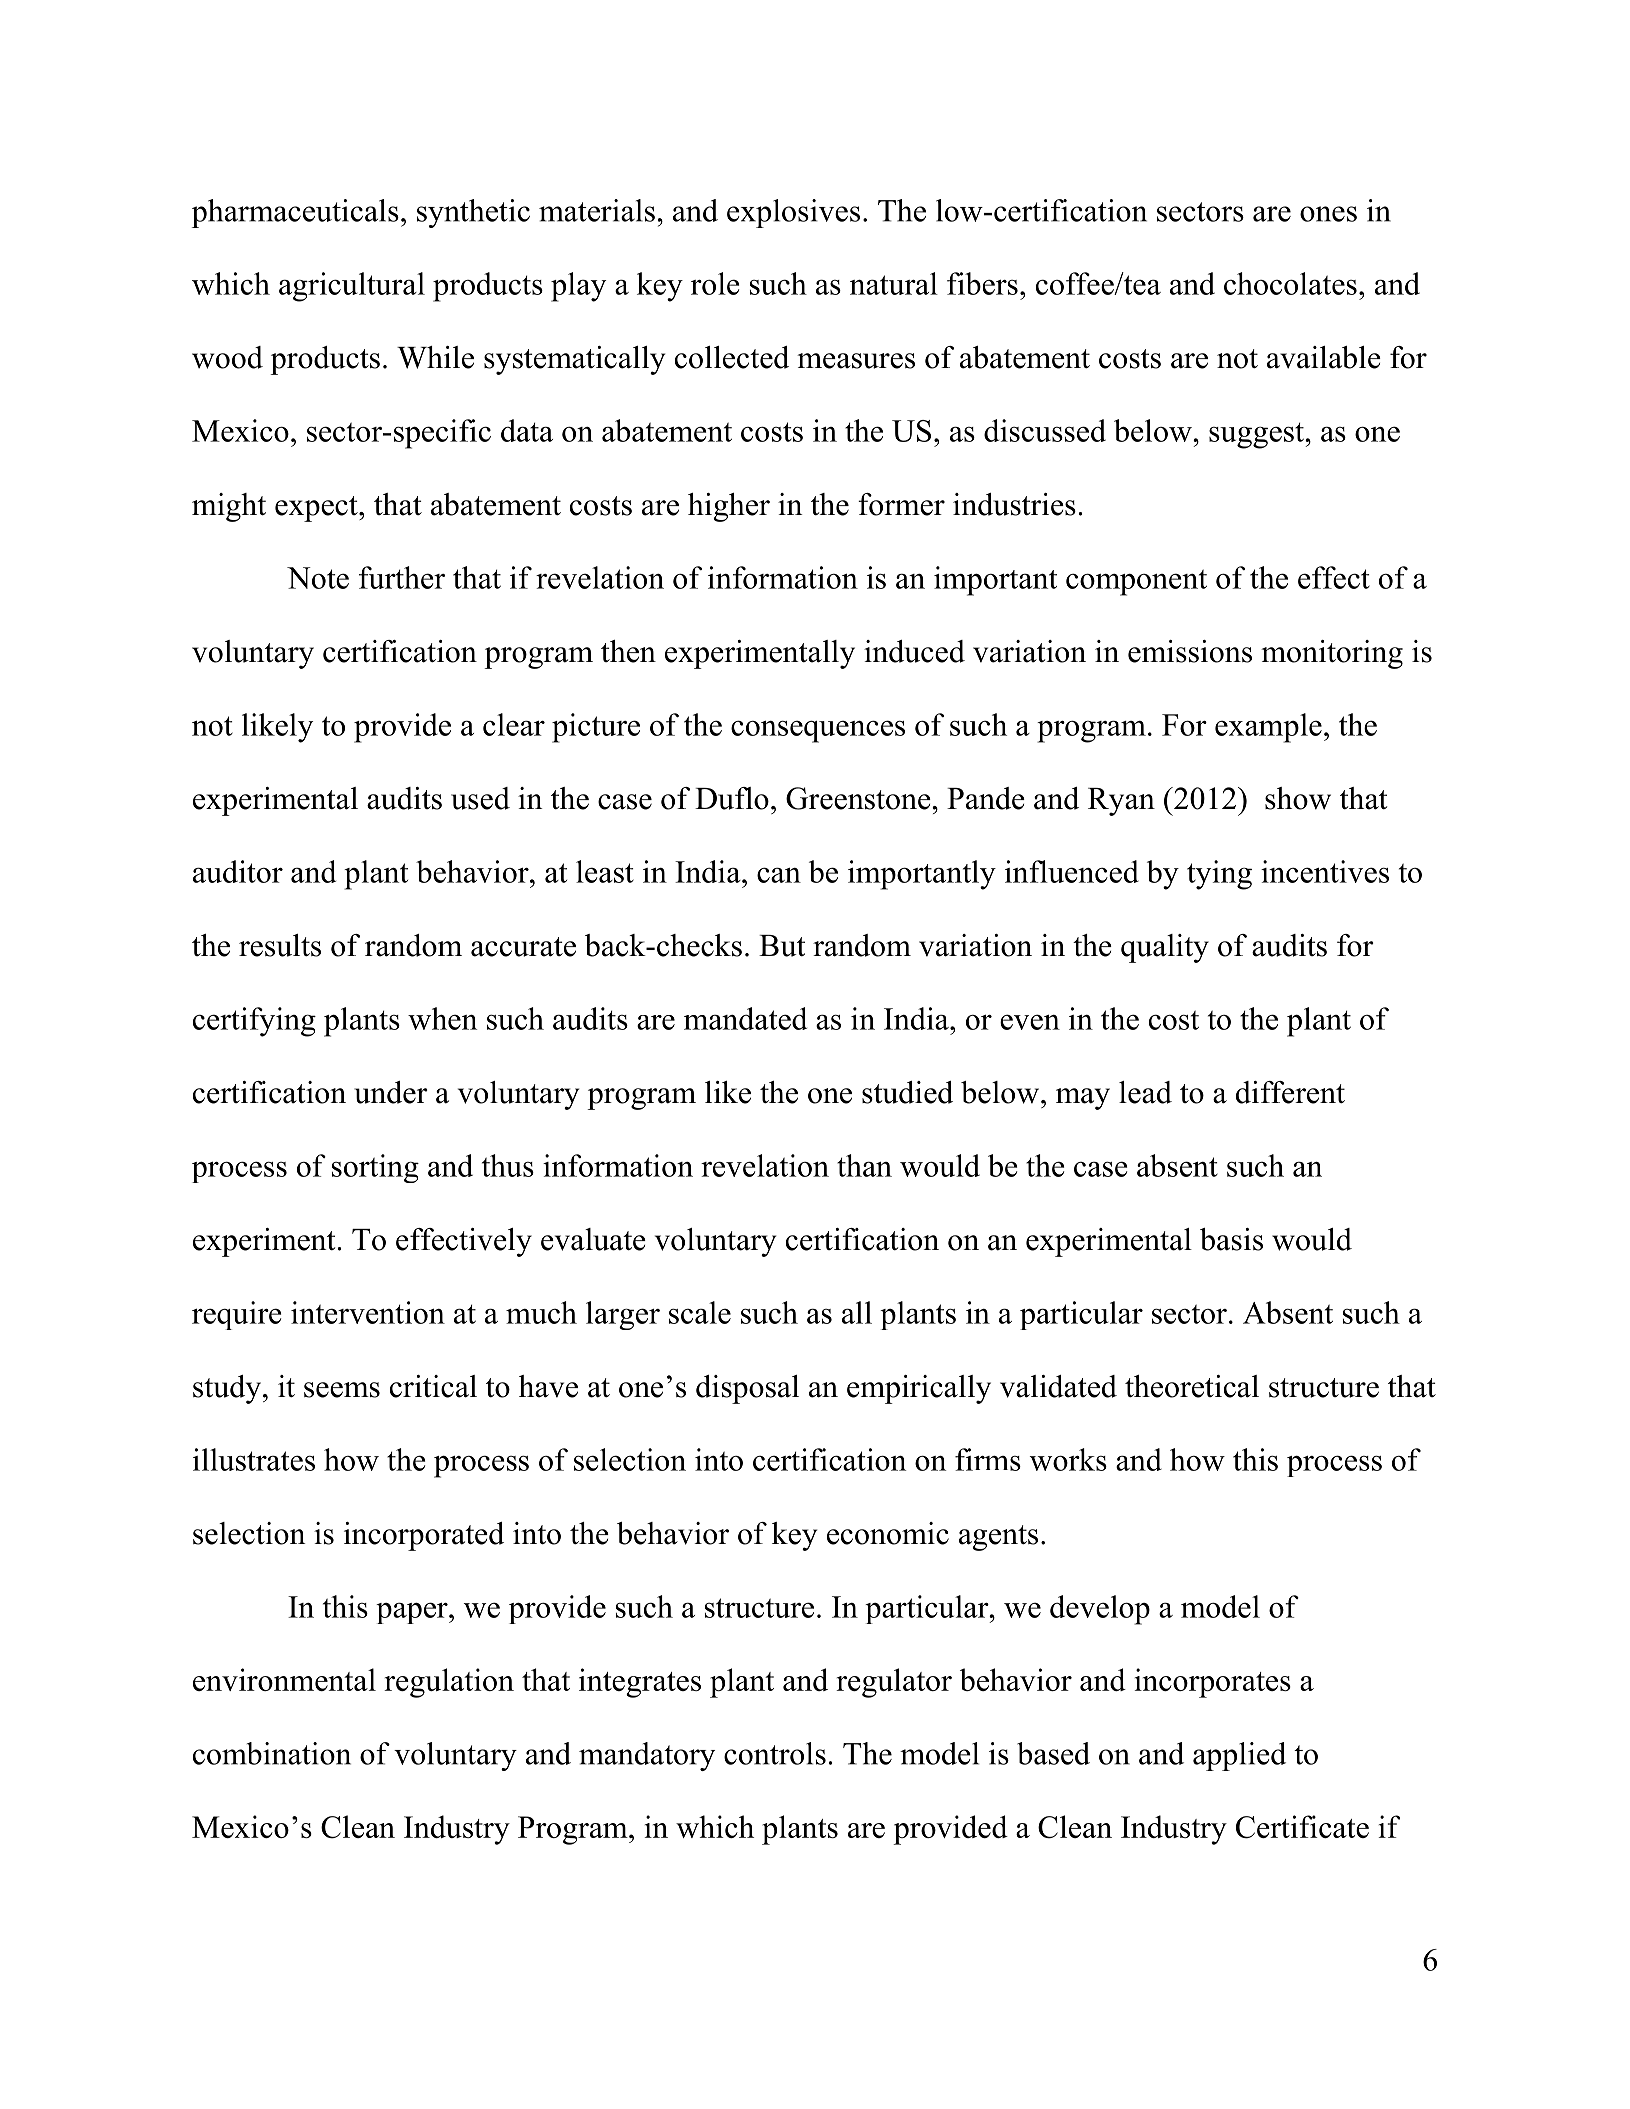 Image resolution: width=1630 pixels, height=2109 pixels. What do you see at coordinates (745, 1018) in the image?
I see `mandated` at bounding box center [745, 1018].
